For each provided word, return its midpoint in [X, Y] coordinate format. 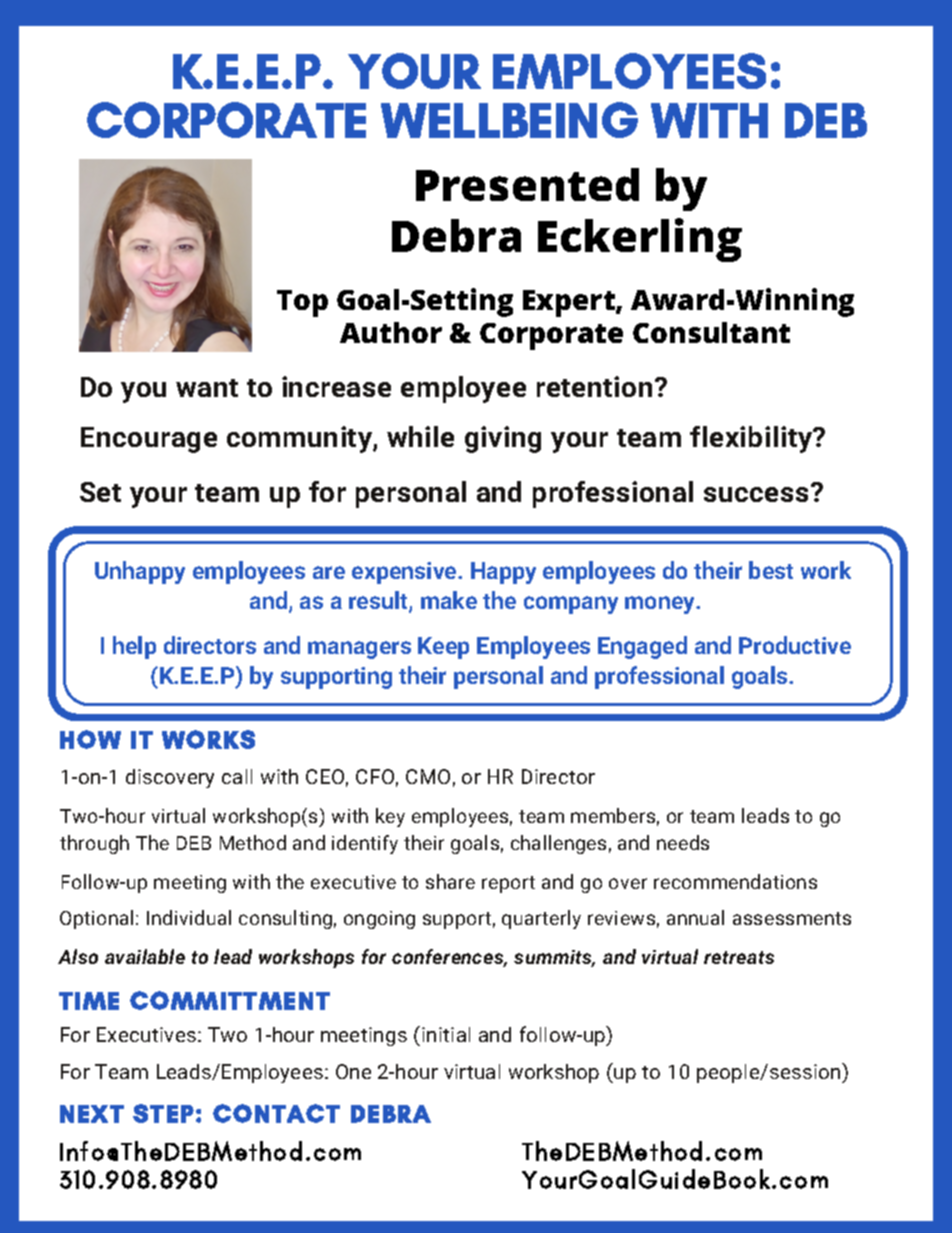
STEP [163, 1113]
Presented [527, 184]
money [661, 605]
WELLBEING [509, 120]
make [449, 600]
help [134, 647]
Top [302, 303]
